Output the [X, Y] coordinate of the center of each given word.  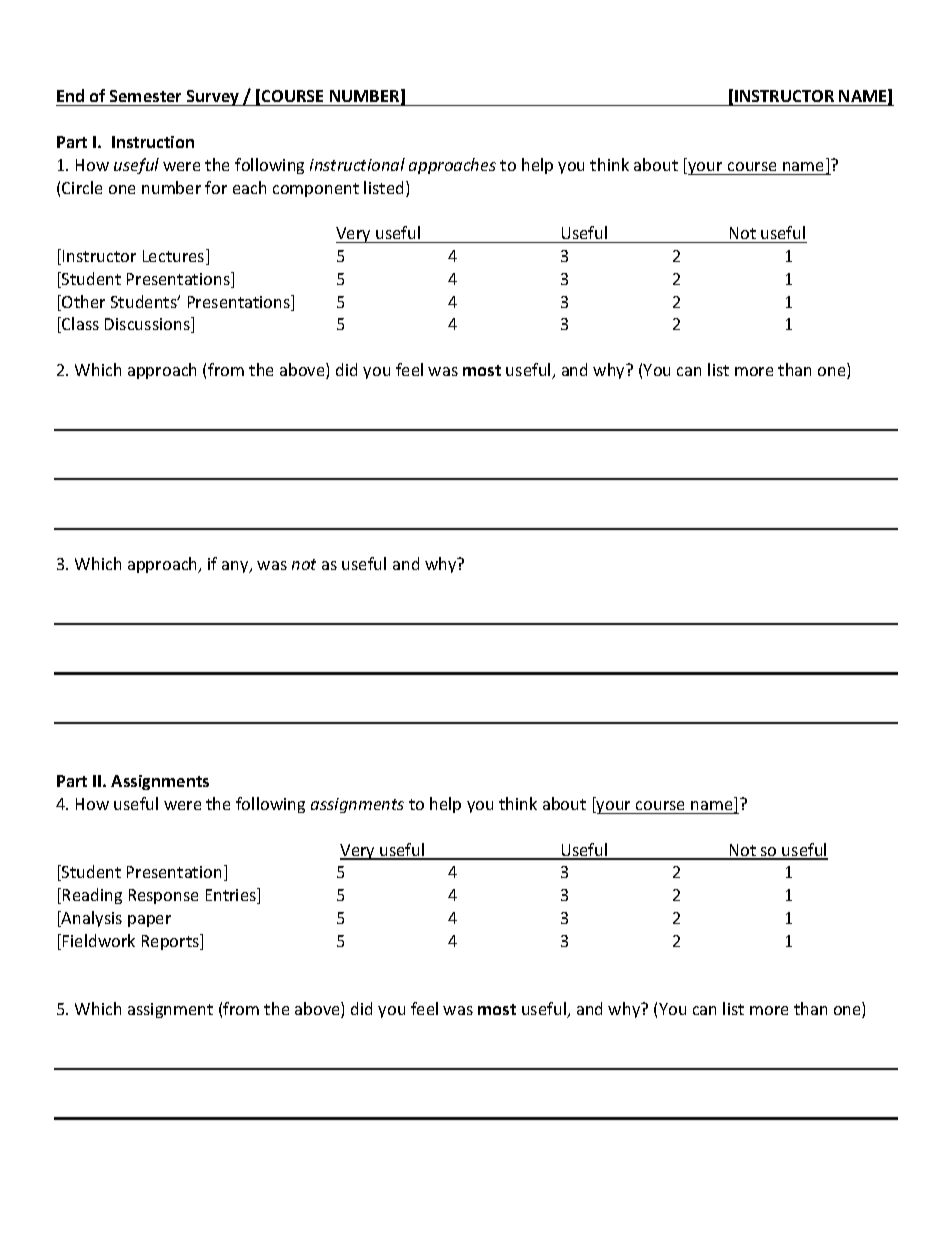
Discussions [148, 325]
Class [79, 325]
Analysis [91, 919]
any [236, 567]
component [316, 190]
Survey [213, 98]
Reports [171, 942]
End [71, 97]
